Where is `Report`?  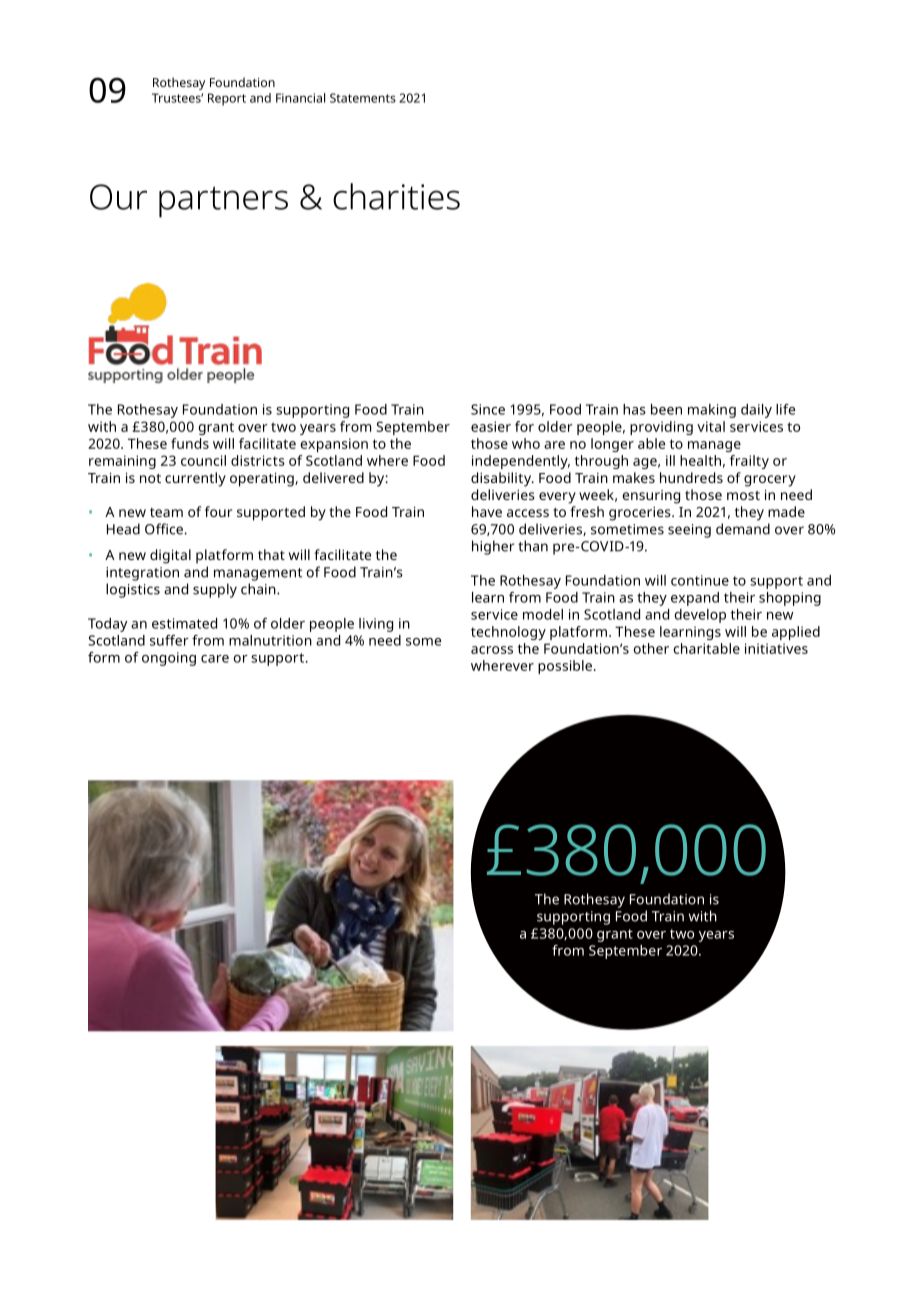 Report is located at coordinates (227, 99).
